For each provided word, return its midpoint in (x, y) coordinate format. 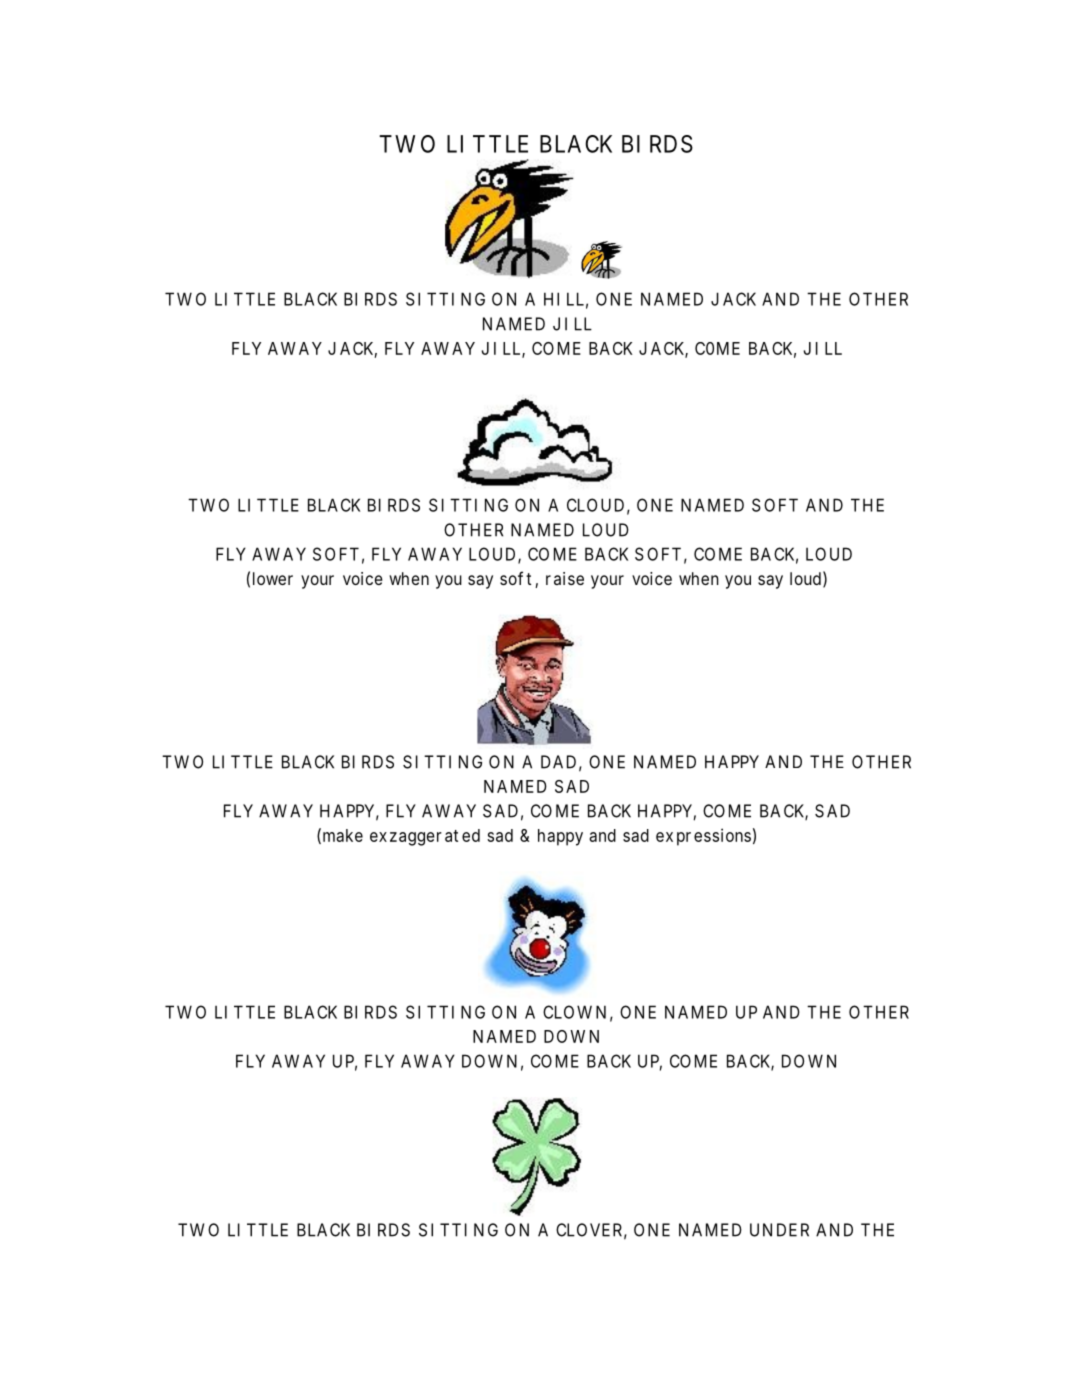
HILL (564, 299)
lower (273, 578)
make (343, 835)
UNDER (779, 1230)
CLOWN (574, 1012)
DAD (558, 762)
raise (565, 578)
